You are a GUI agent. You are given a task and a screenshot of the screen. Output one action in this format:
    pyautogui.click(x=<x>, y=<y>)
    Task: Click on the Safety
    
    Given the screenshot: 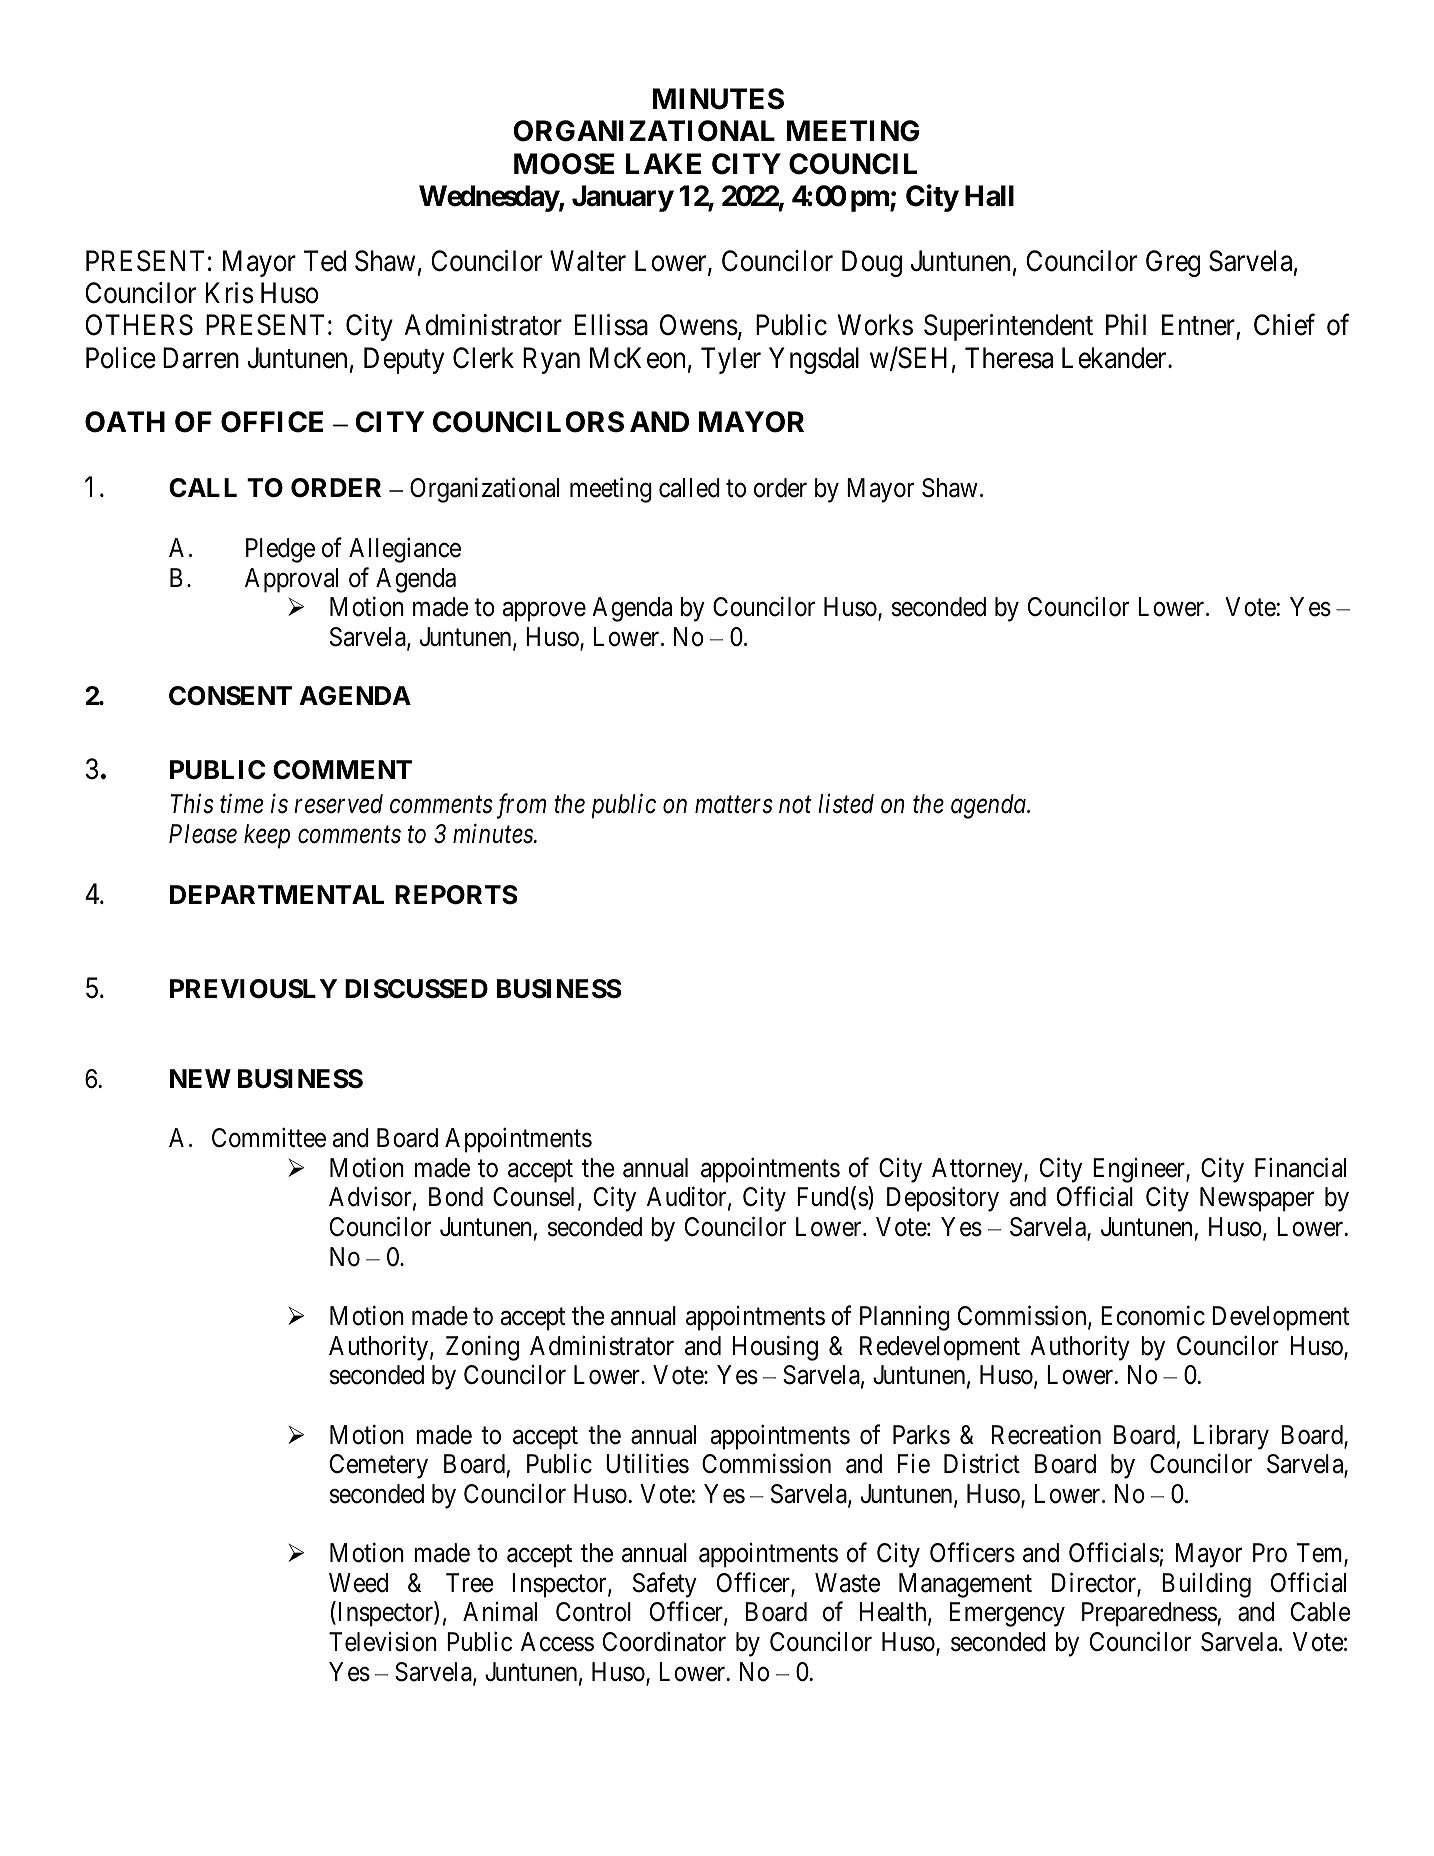 What is the action you would take?
    pyautogui.click(x=665, y=1585)
